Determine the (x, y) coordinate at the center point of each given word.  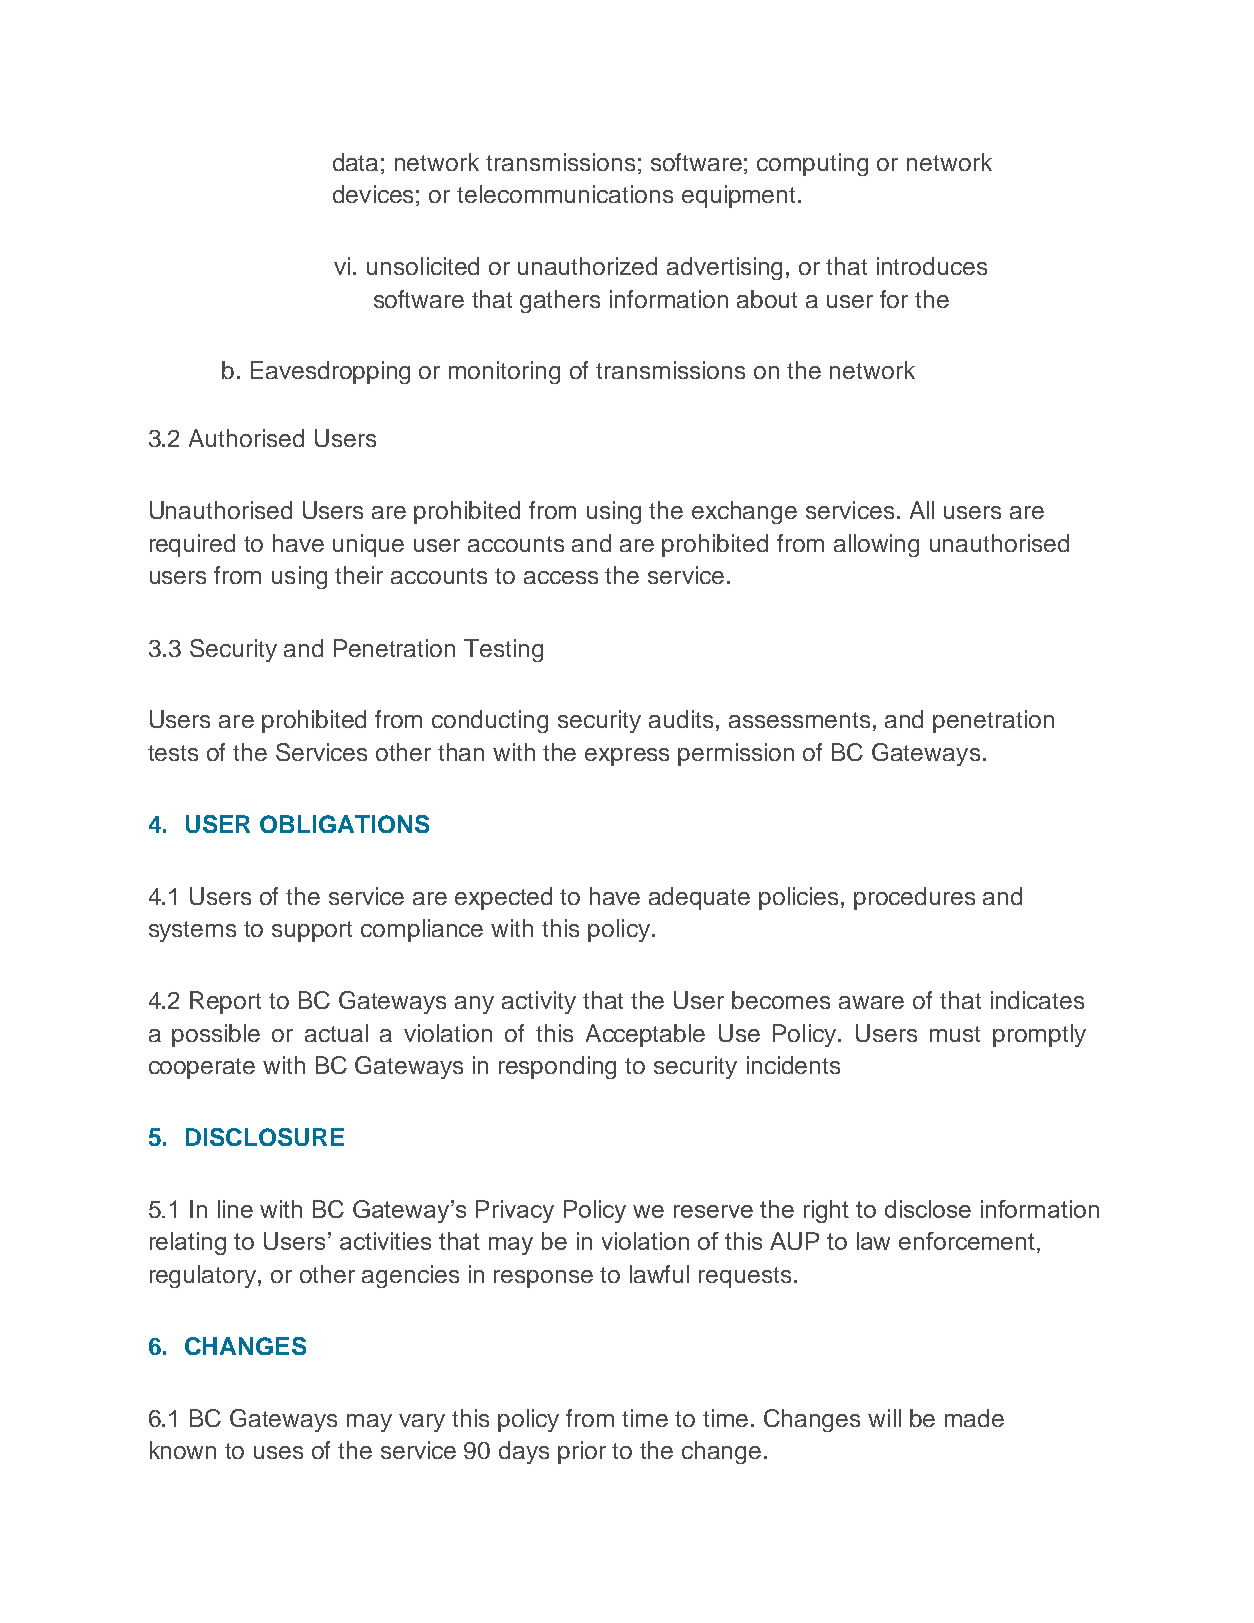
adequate (699, 898)
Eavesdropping (330, 372)
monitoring (504, 372)
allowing (876, 545)
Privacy (515, 1211)
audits (681, 719)
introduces (932, 266)
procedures (914, 898)
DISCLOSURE (265, 1137)
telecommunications (565, 194)
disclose (928, 1209)
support (312, 931)
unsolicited (423, 266)
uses (278, 1452)
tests (173, 753)
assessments (799, 720)
